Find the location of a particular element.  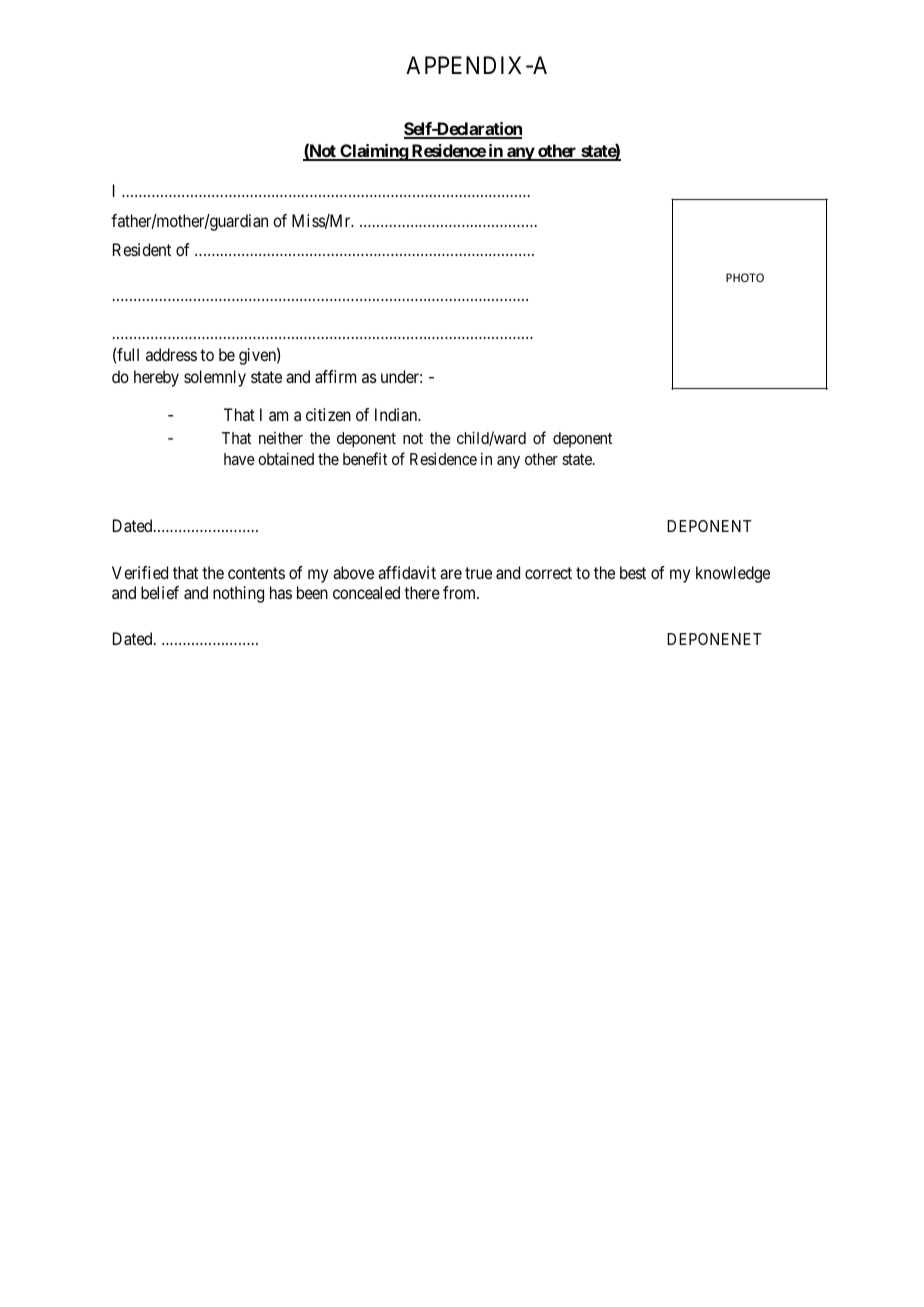

benefit is located at coordinates (365, 458).
